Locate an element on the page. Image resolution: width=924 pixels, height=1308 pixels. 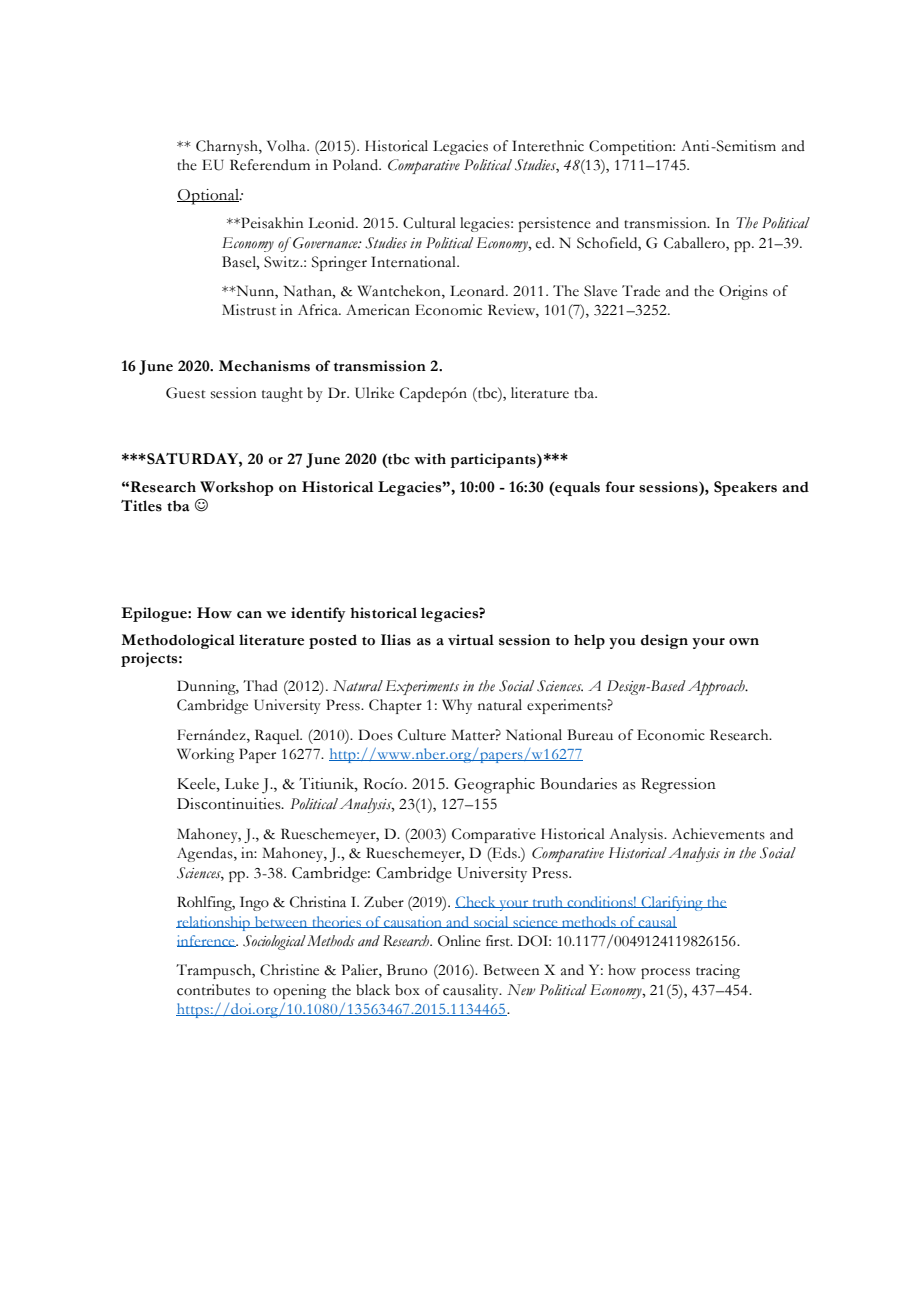
Epilogue is located at coordinates (155, 614).
